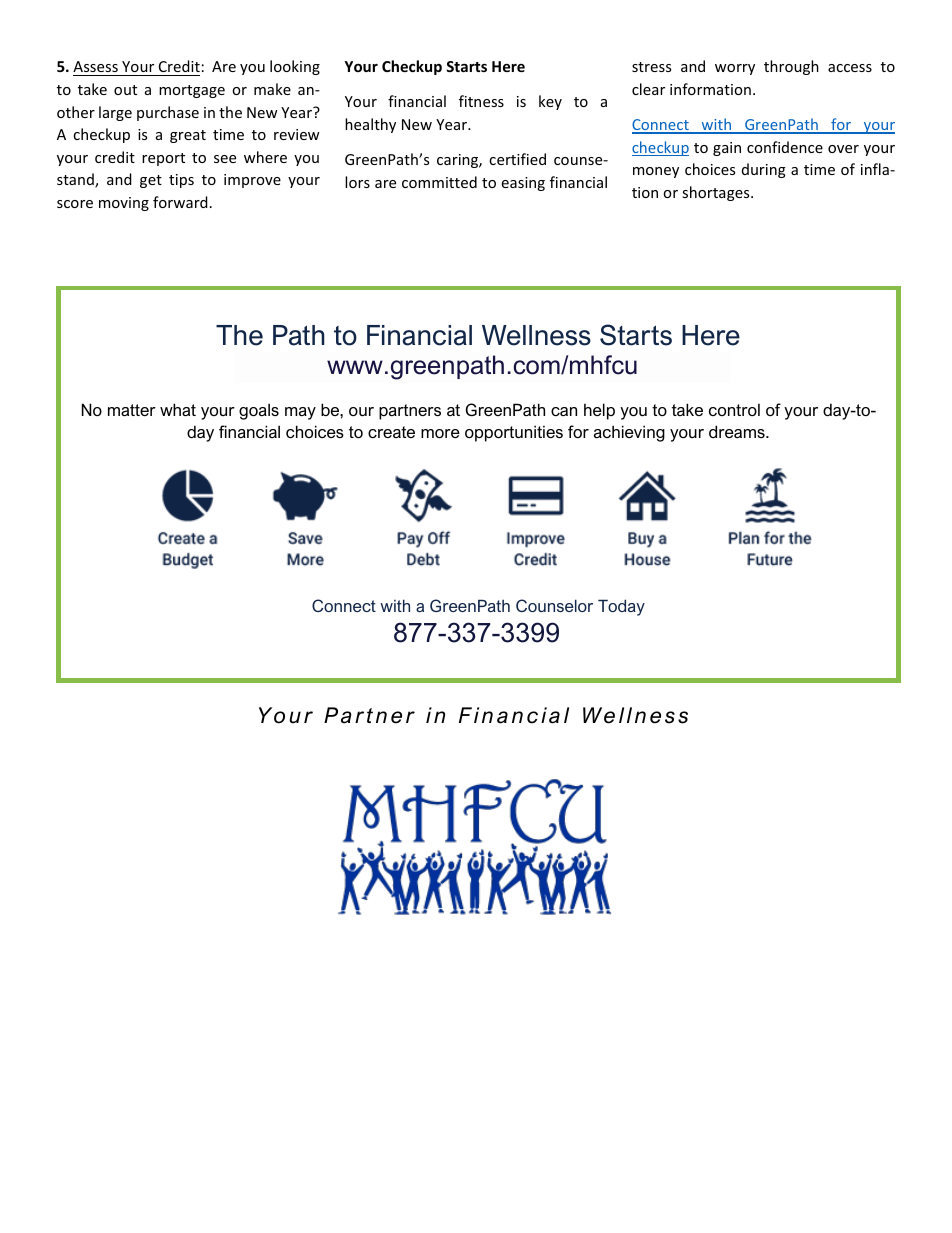 The width and height of the image is (952, 1233). Describe the element at coordinates (180, 202) in the image. I see `forward` at that location.
